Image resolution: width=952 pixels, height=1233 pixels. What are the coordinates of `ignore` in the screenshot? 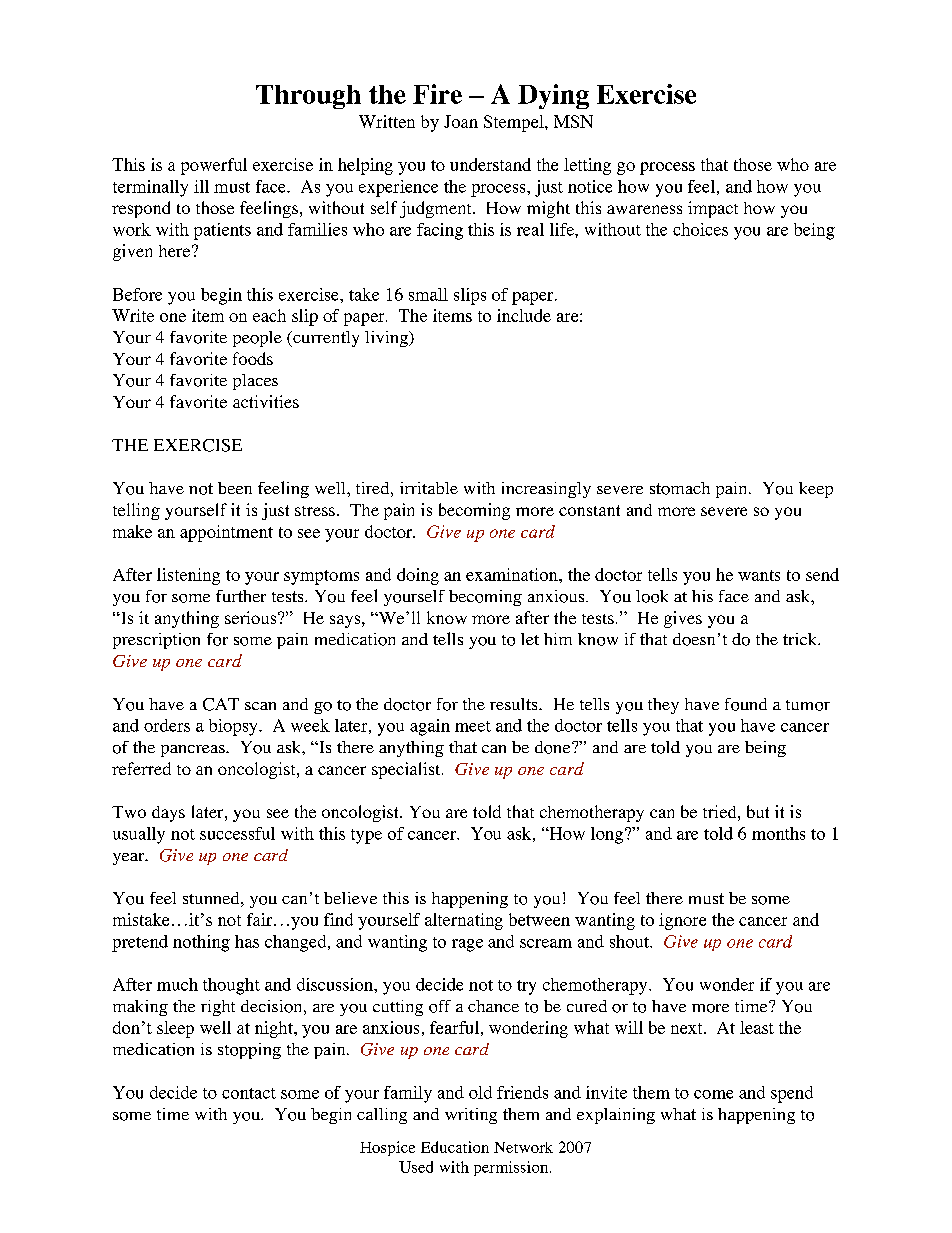 It's located at (682, 921).
